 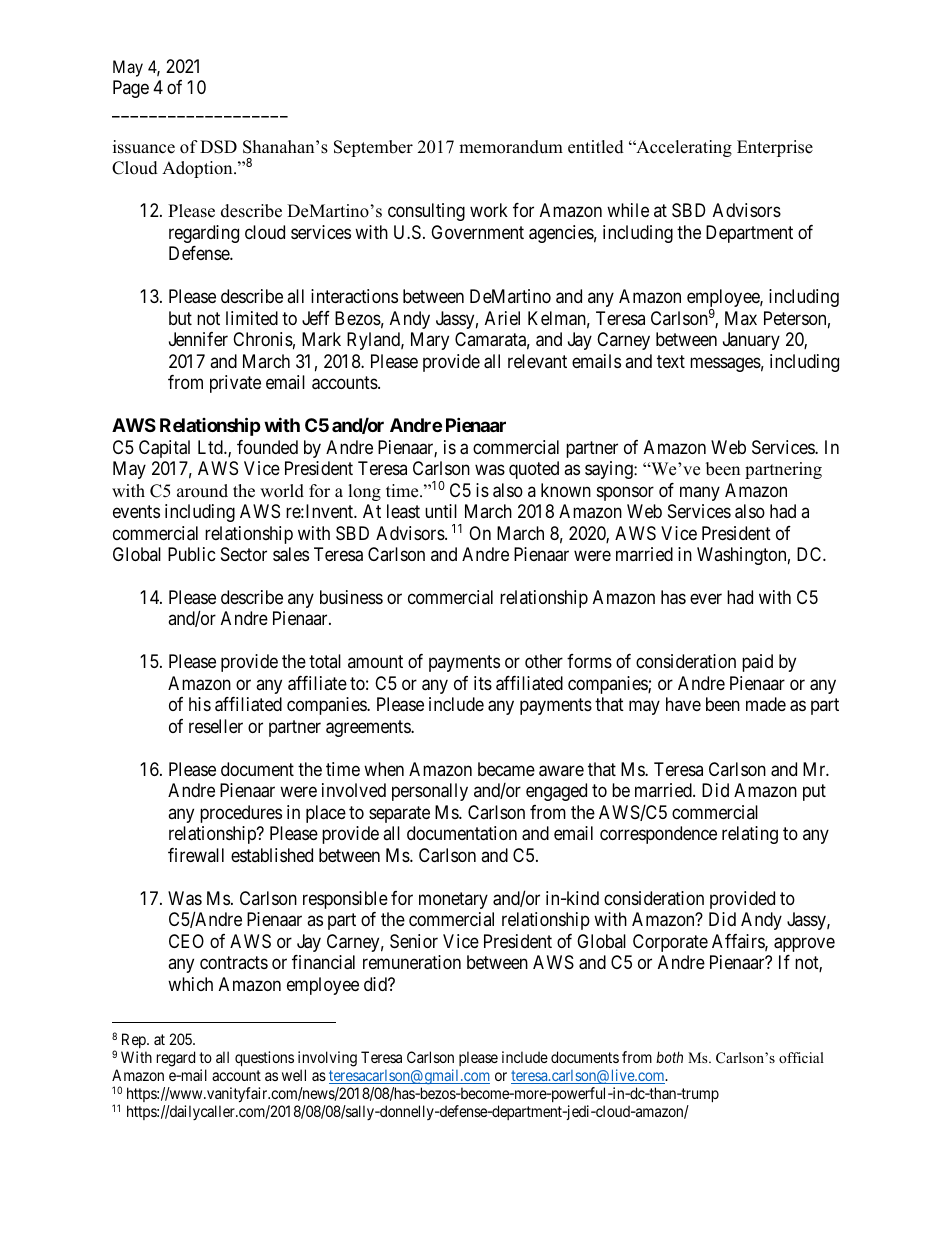 I want to click on remuneration, so click(x=412, y=962).
